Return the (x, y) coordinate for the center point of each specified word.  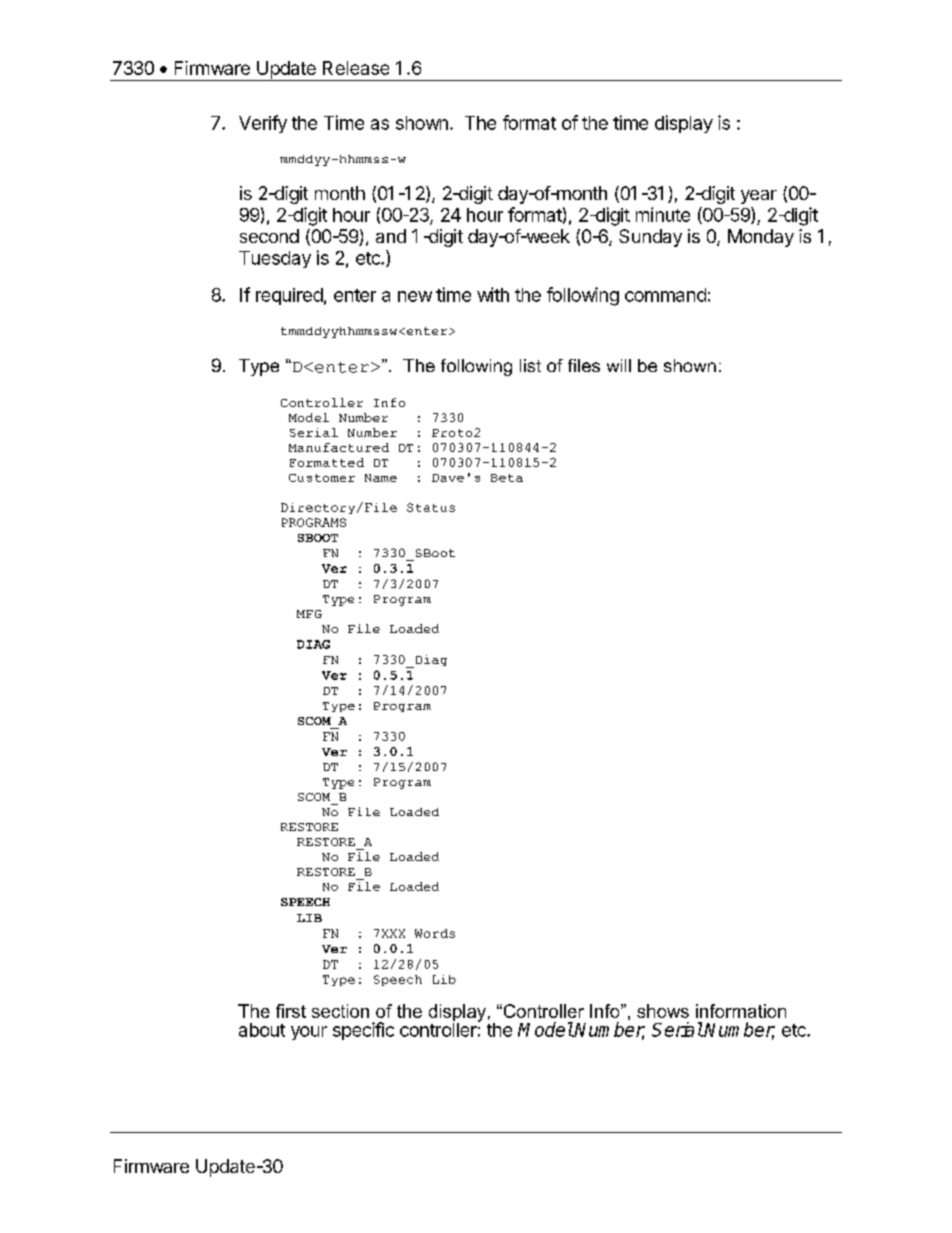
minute (663, 214)
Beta (507, 478)
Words (435, 933)
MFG (309, 614)
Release (356, 68)
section (340, 1011)
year (759, 197)
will (619, 365)
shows (663, 1011)
